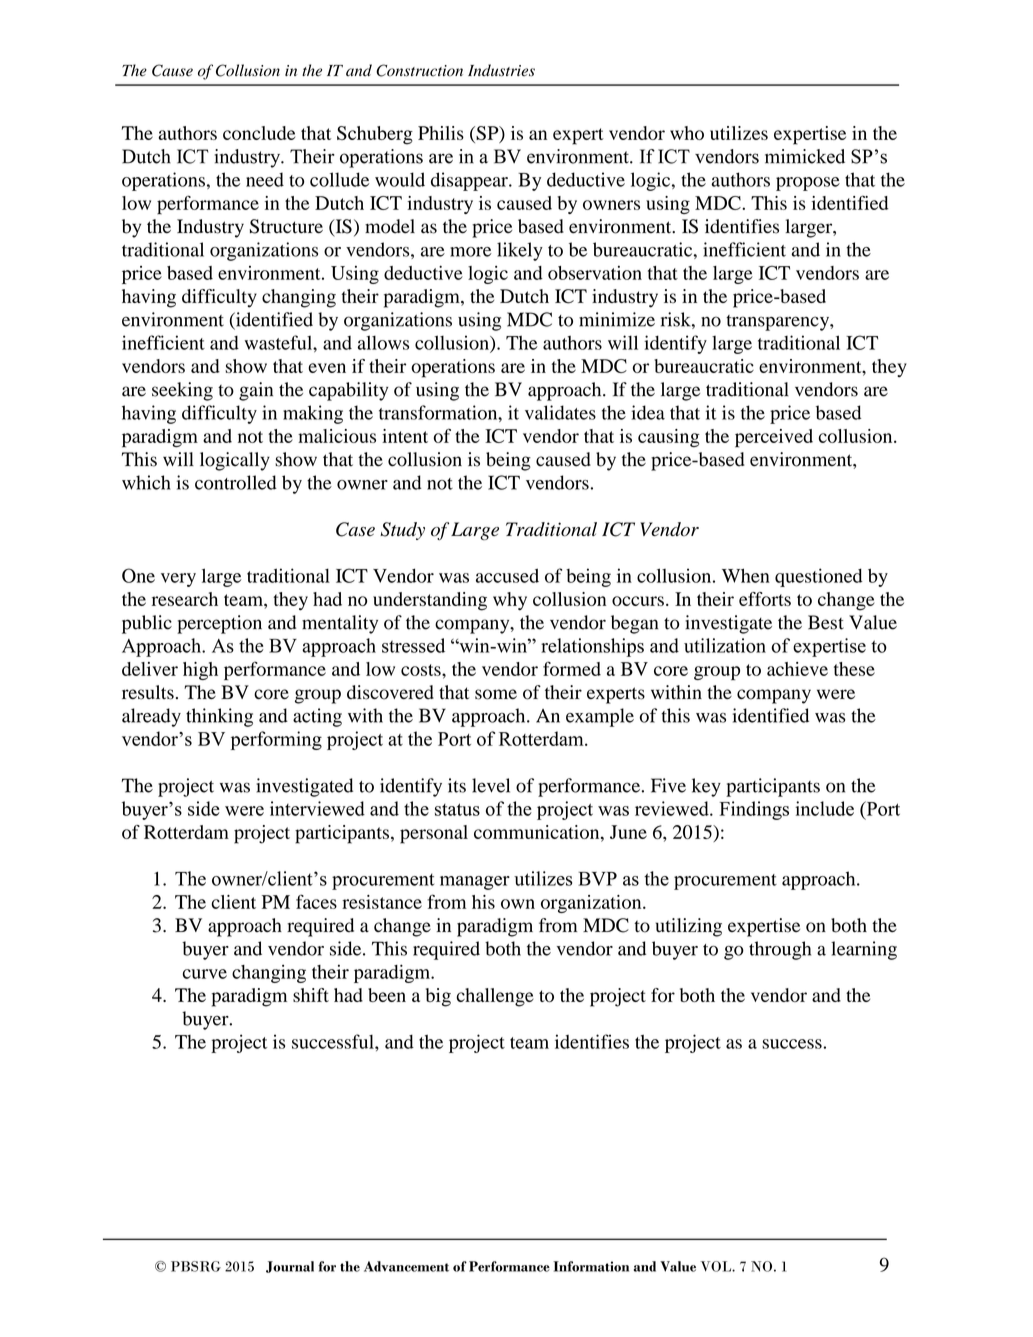 The width and height of the screenshot is (1033, 1337). Describe the element at coordinates (805, 156) in the screenshot. I see `mimicked` at that location.
